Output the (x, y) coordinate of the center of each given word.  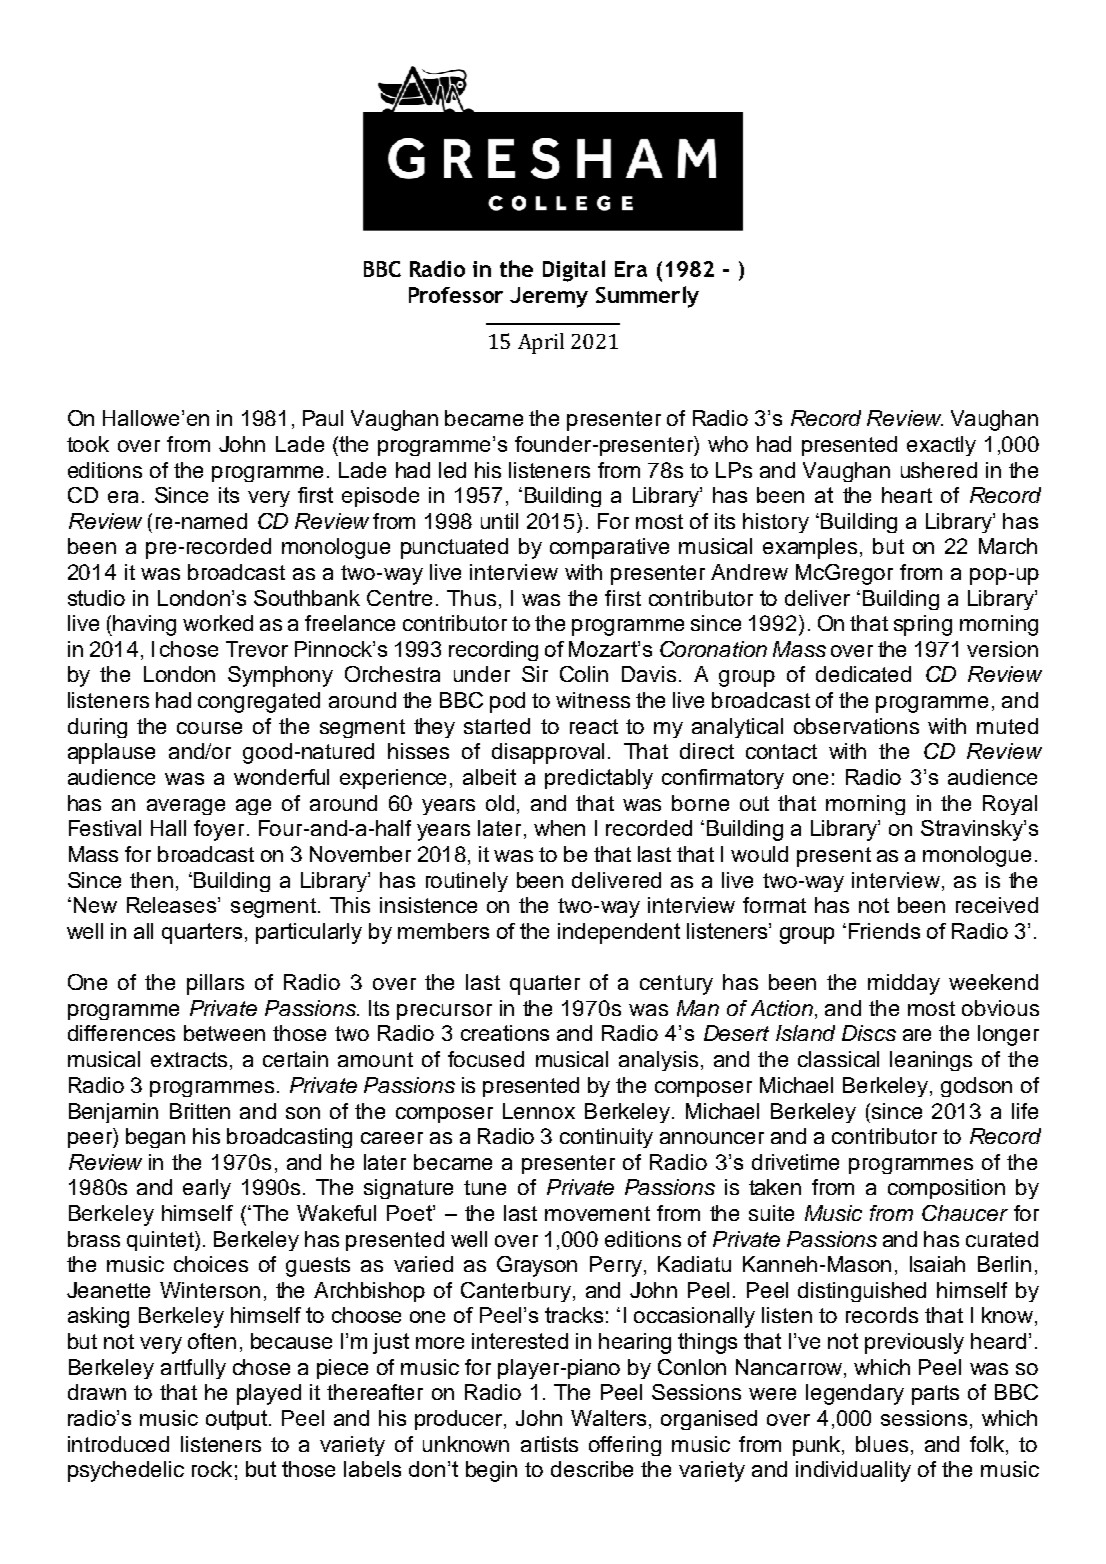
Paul (323, 418)
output (238, 1420)
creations (505, 1033)
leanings (931, 1061)
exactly (941, 446)
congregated (259, 702)
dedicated (863, 674)
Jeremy (549, 297)
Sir (535, 674)
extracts (191, 1061)
